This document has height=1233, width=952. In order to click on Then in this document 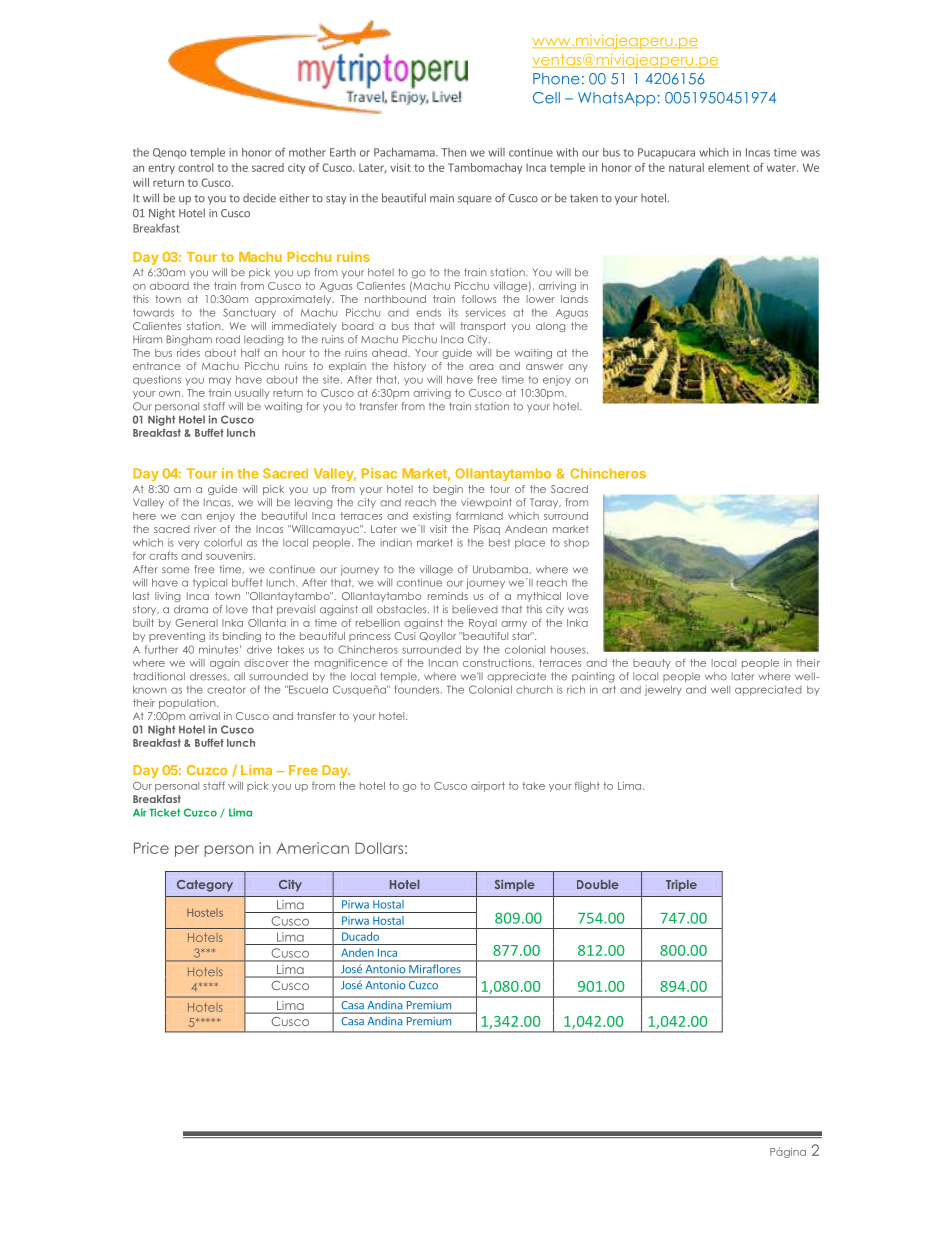, I will do `click(453, 152)`.
